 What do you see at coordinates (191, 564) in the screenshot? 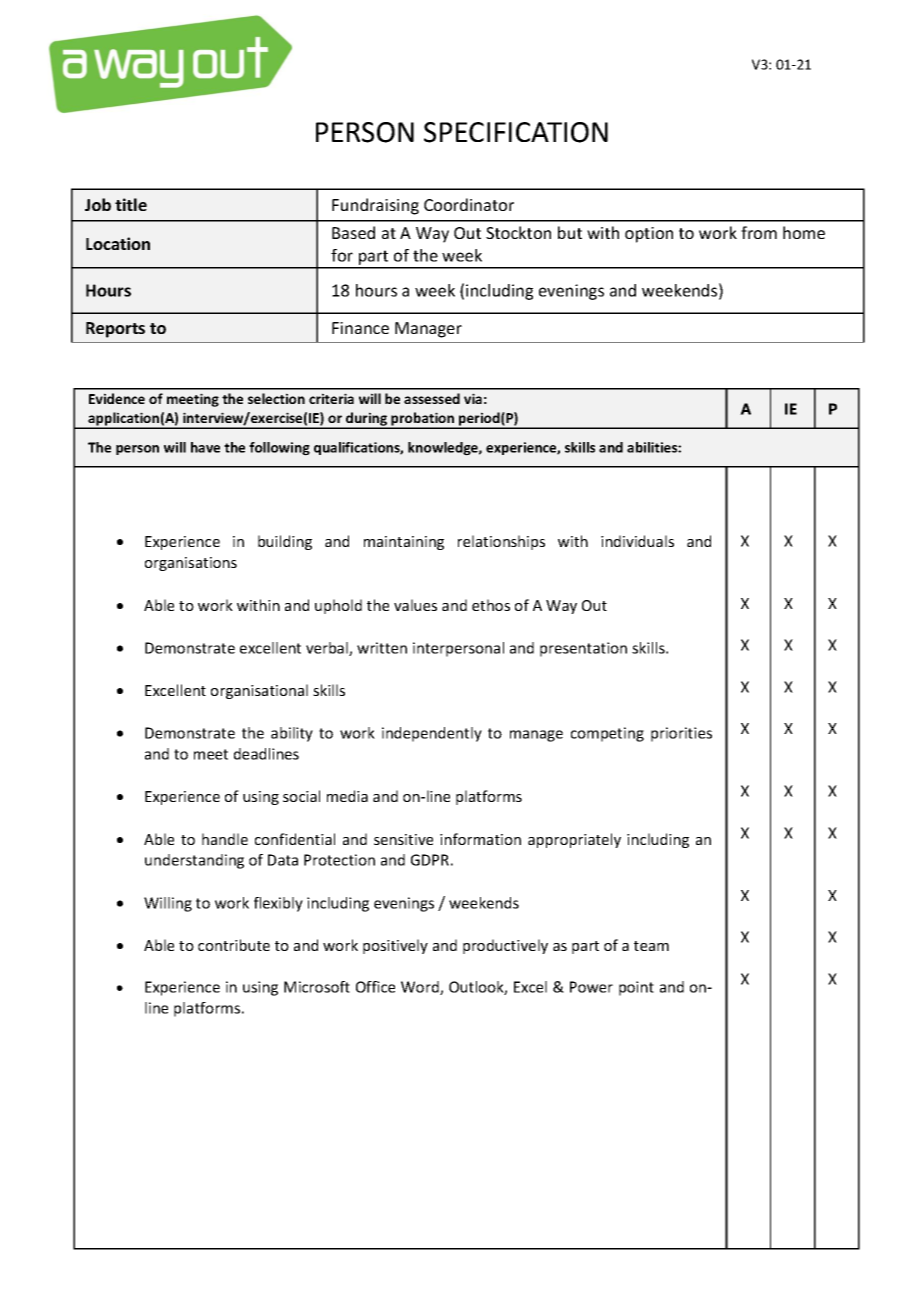
I see `organisations` at bounding box center [191, 564].
